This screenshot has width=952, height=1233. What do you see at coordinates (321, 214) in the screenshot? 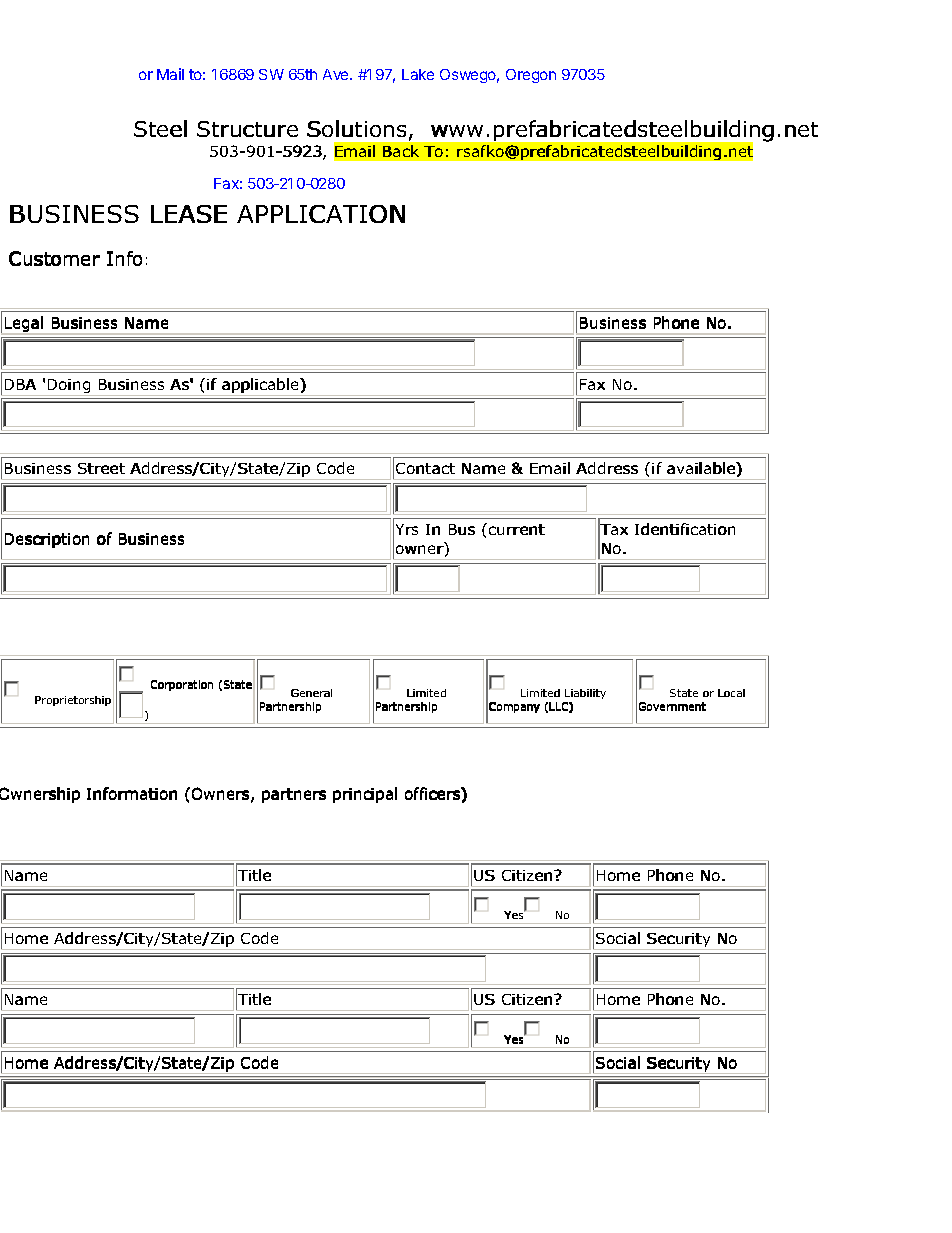
I see `APPLICATION` at bounding box center [321, 214].
